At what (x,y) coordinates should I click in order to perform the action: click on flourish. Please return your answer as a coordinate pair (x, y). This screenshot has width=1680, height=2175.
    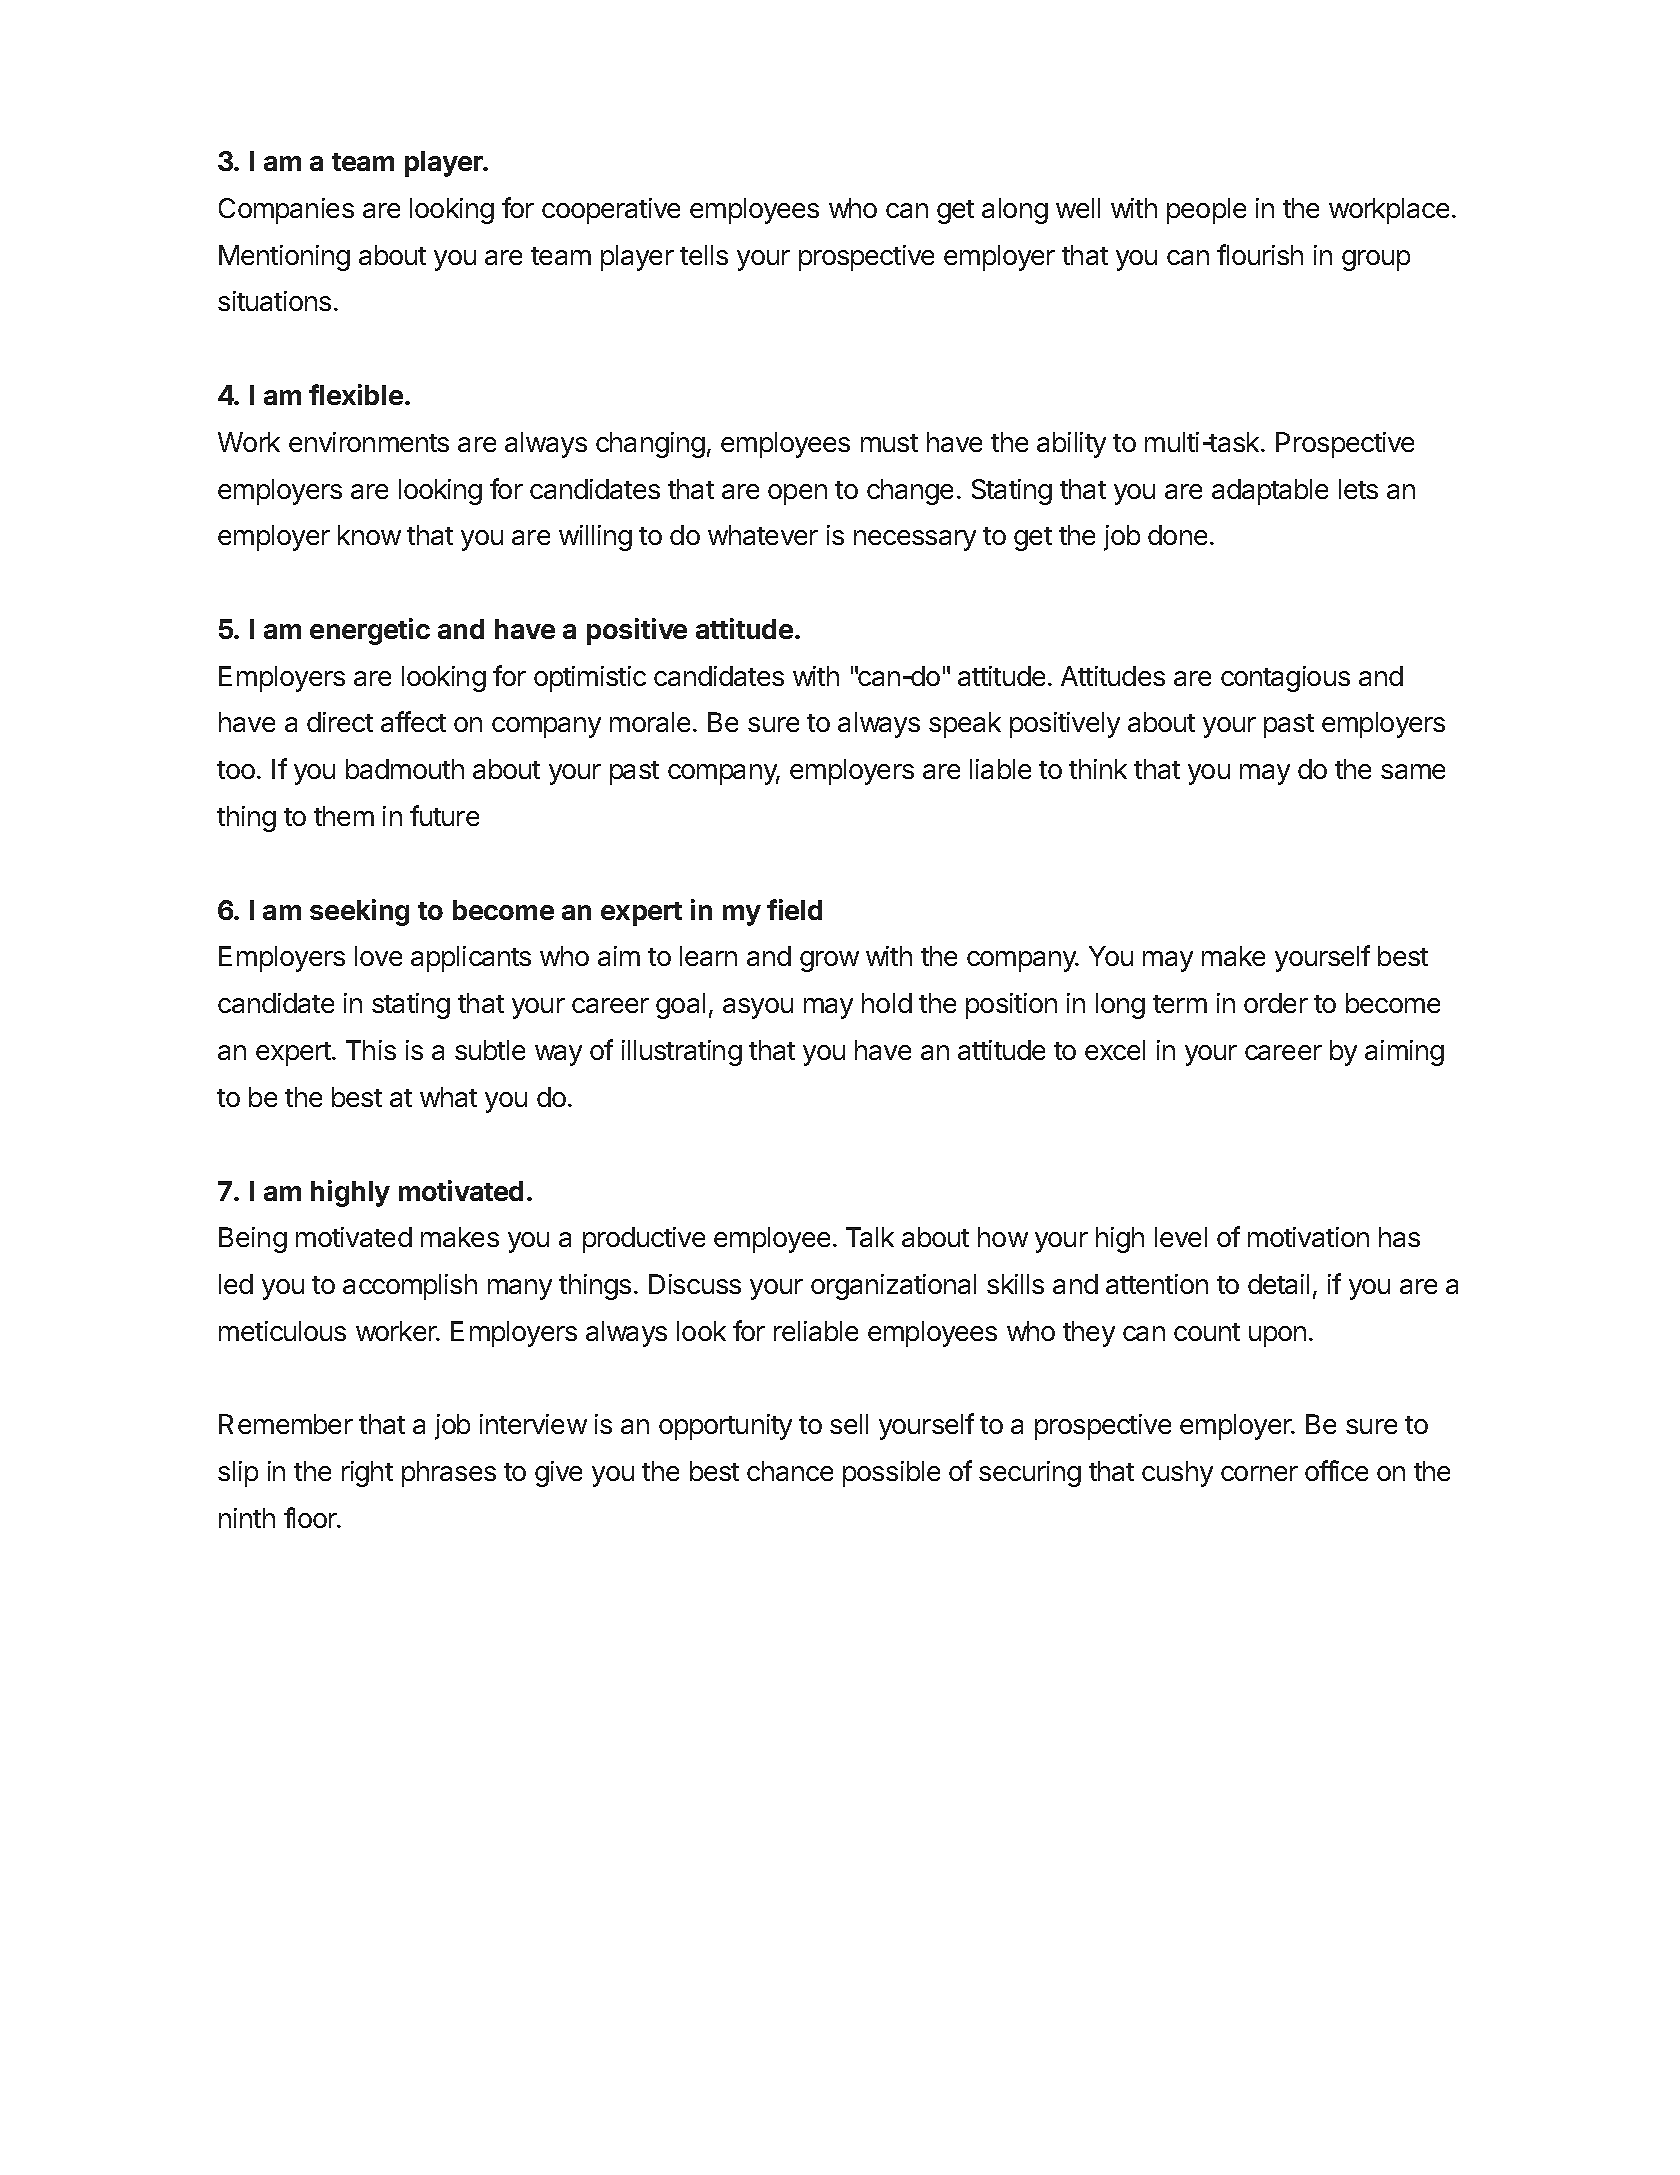
    Looking at the image, I should click on (1260, 254).
